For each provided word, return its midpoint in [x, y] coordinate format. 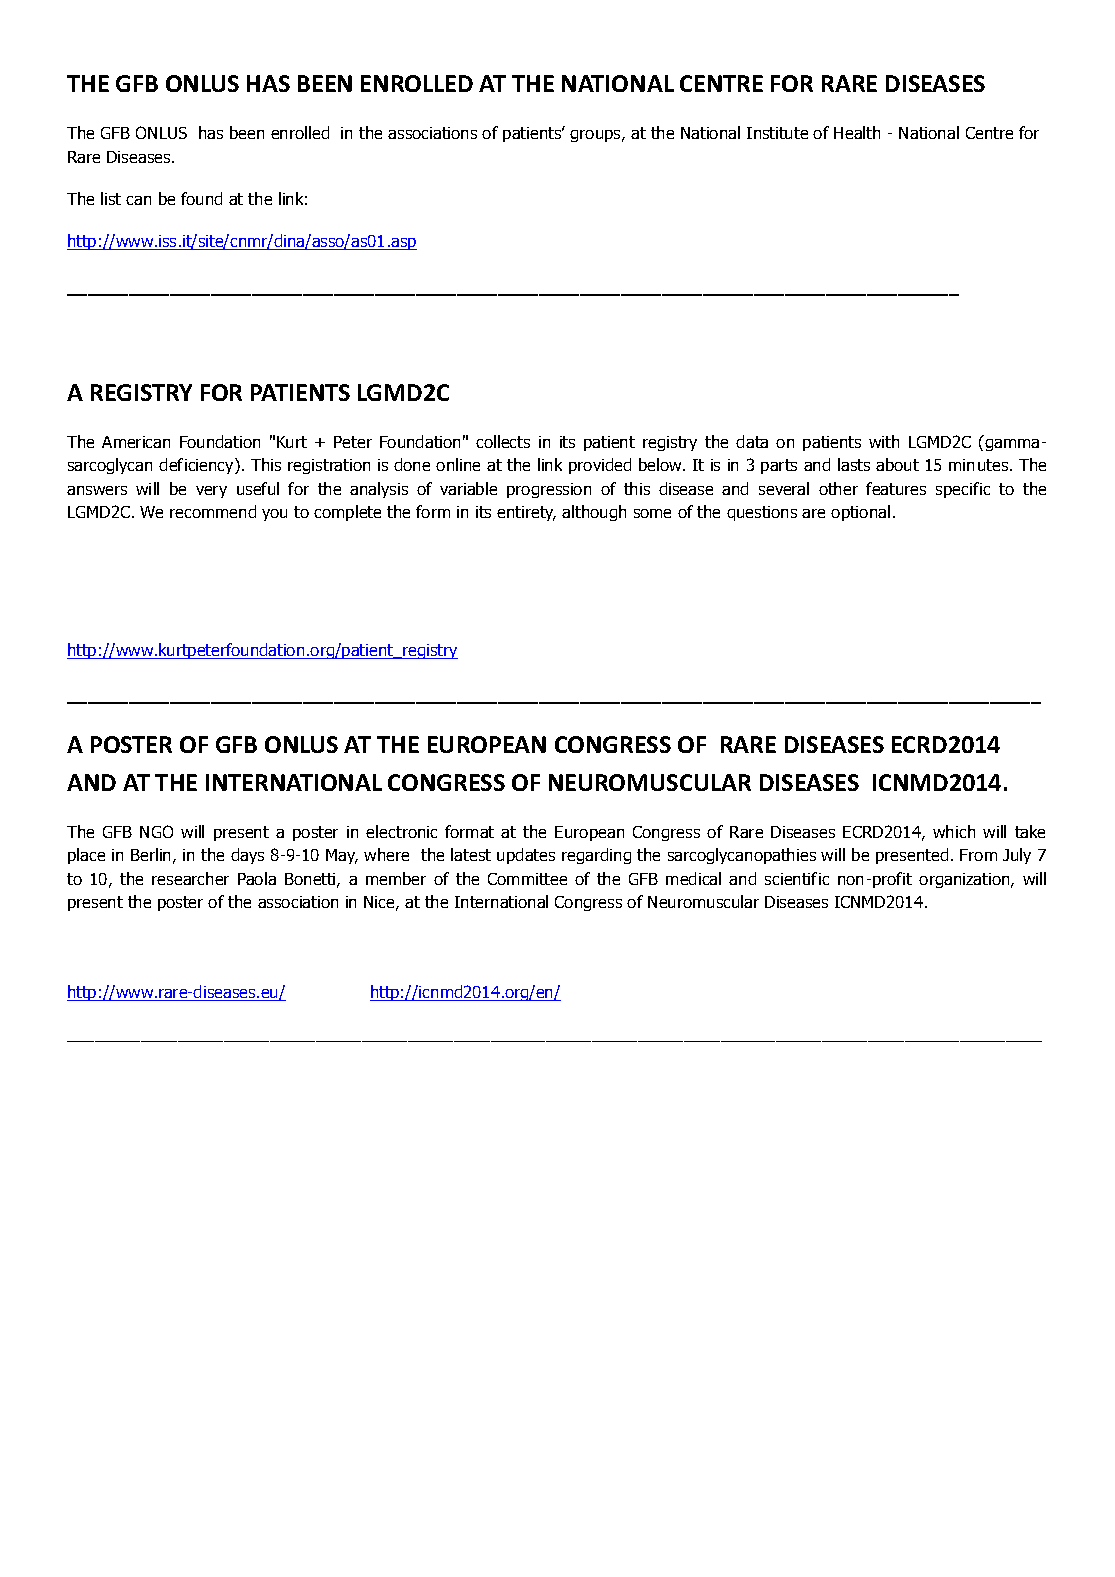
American [136, 442]
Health [857, 132]
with [884, 441]
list [111, 198]
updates [526, 856]
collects [503, 441]
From [978, 855]
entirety [526, 513]
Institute [777, 133]
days [247, 856]
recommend [213, 511]
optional [860, 513]
